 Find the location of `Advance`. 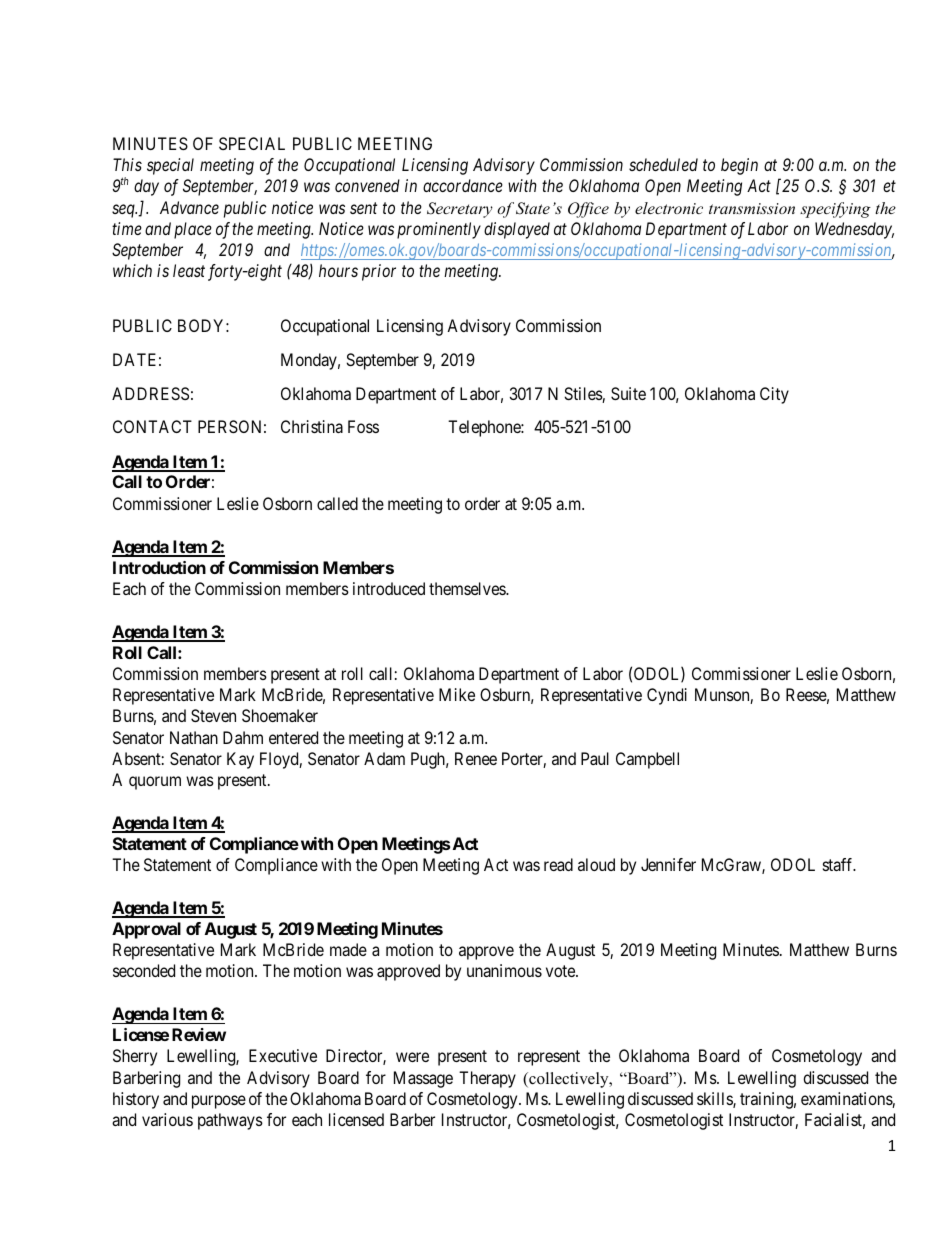

Advance is located at coordinates (189, 207).
